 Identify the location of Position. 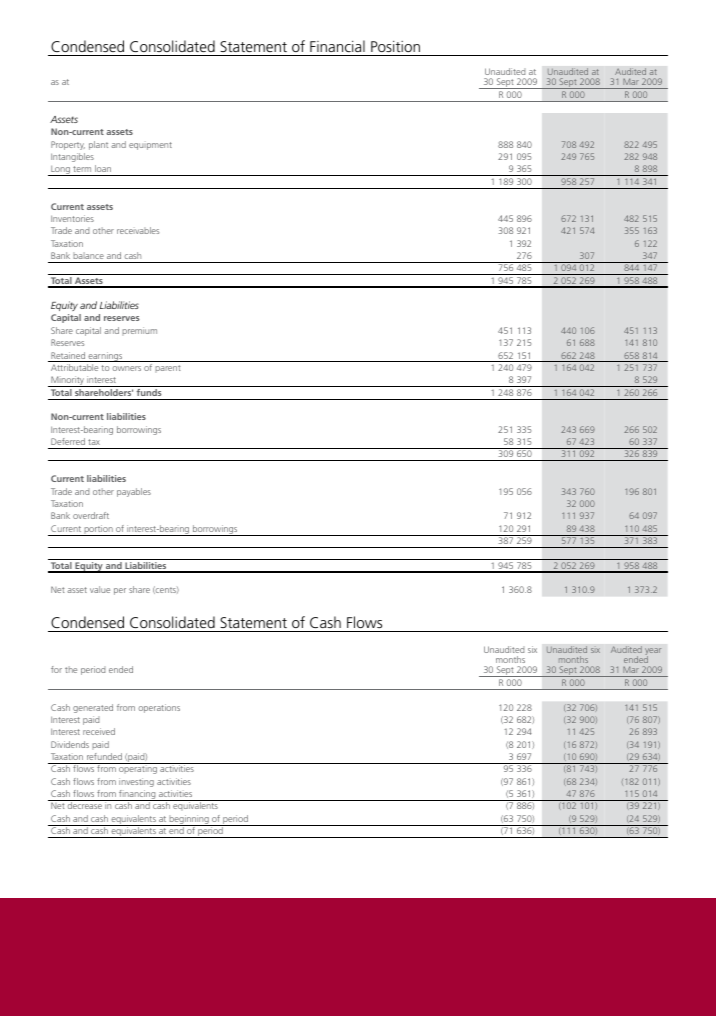
(395, 46).
